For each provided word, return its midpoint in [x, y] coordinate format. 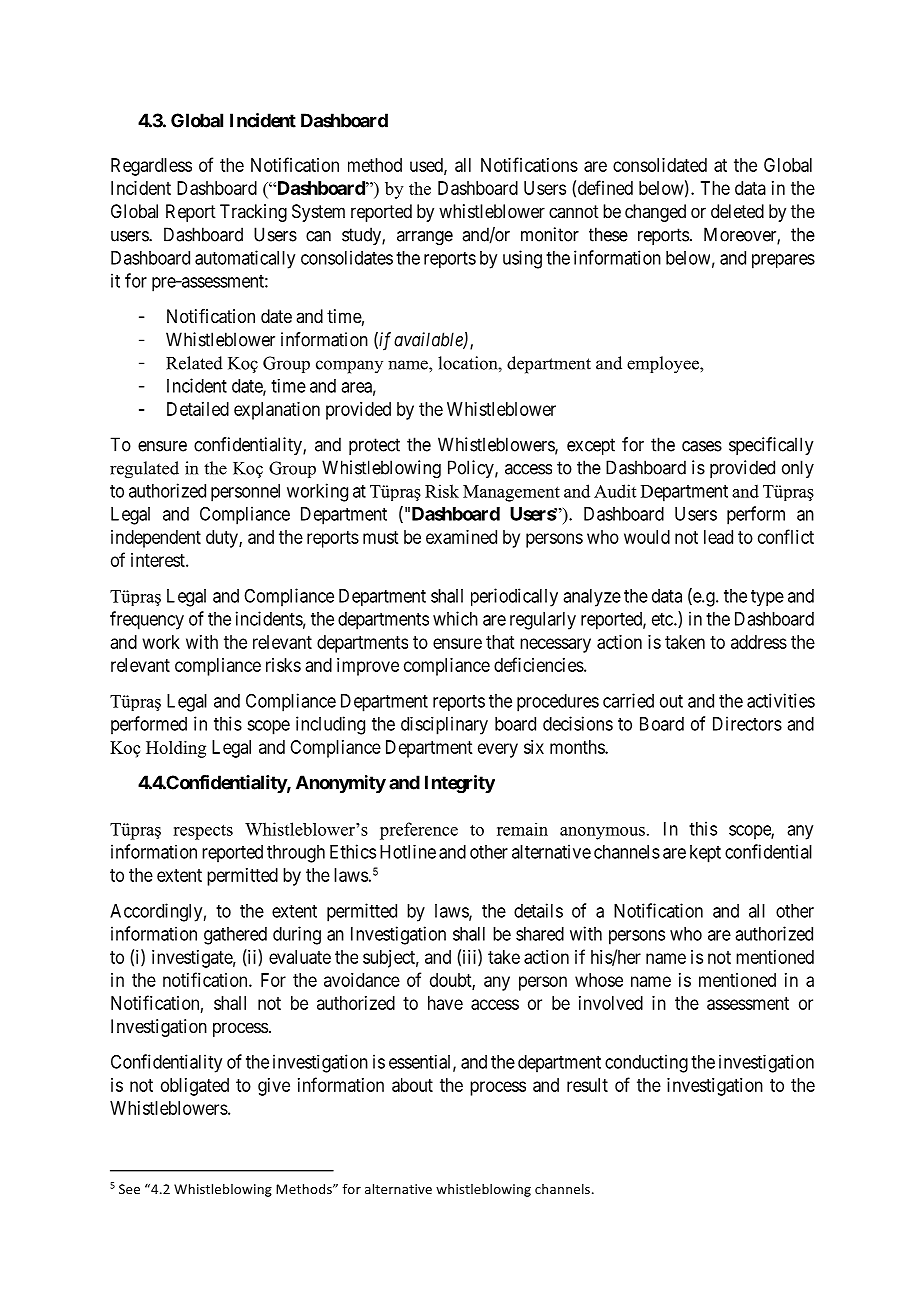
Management [511, 493]
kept [705, 854]
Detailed [198, 409]
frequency [147, 620]
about [412, 1085]
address [759, 642]
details [538, 910]
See [129, 1189]
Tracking [253, 213]
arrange [425, 238]
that [500, 642]
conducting [646, 1063]
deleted [737, 211]
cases [702, 446]
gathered [235, 936]
